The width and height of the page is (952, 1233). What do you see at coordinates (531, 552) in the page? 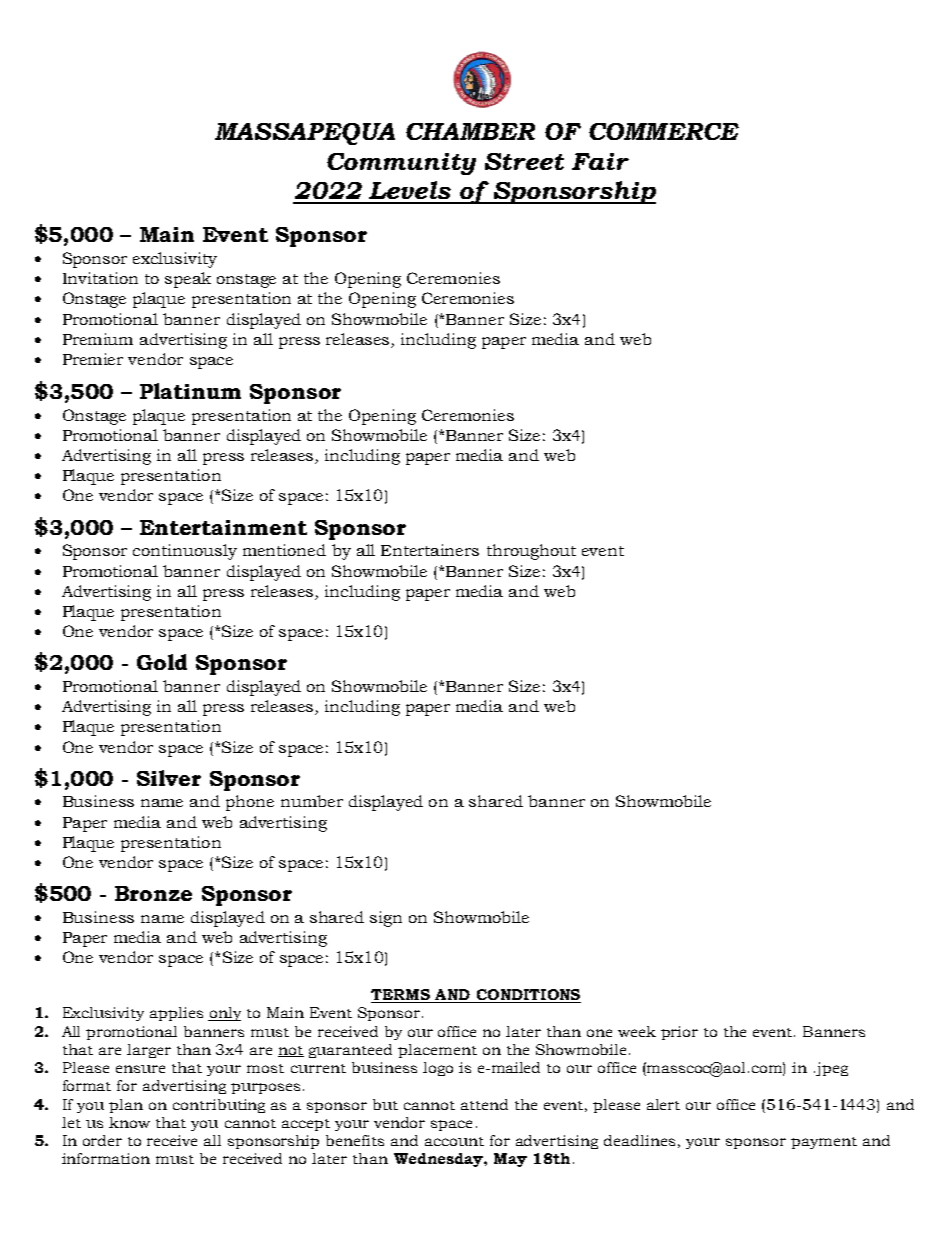
I see `throughout` at bounding box center [531, 552].
